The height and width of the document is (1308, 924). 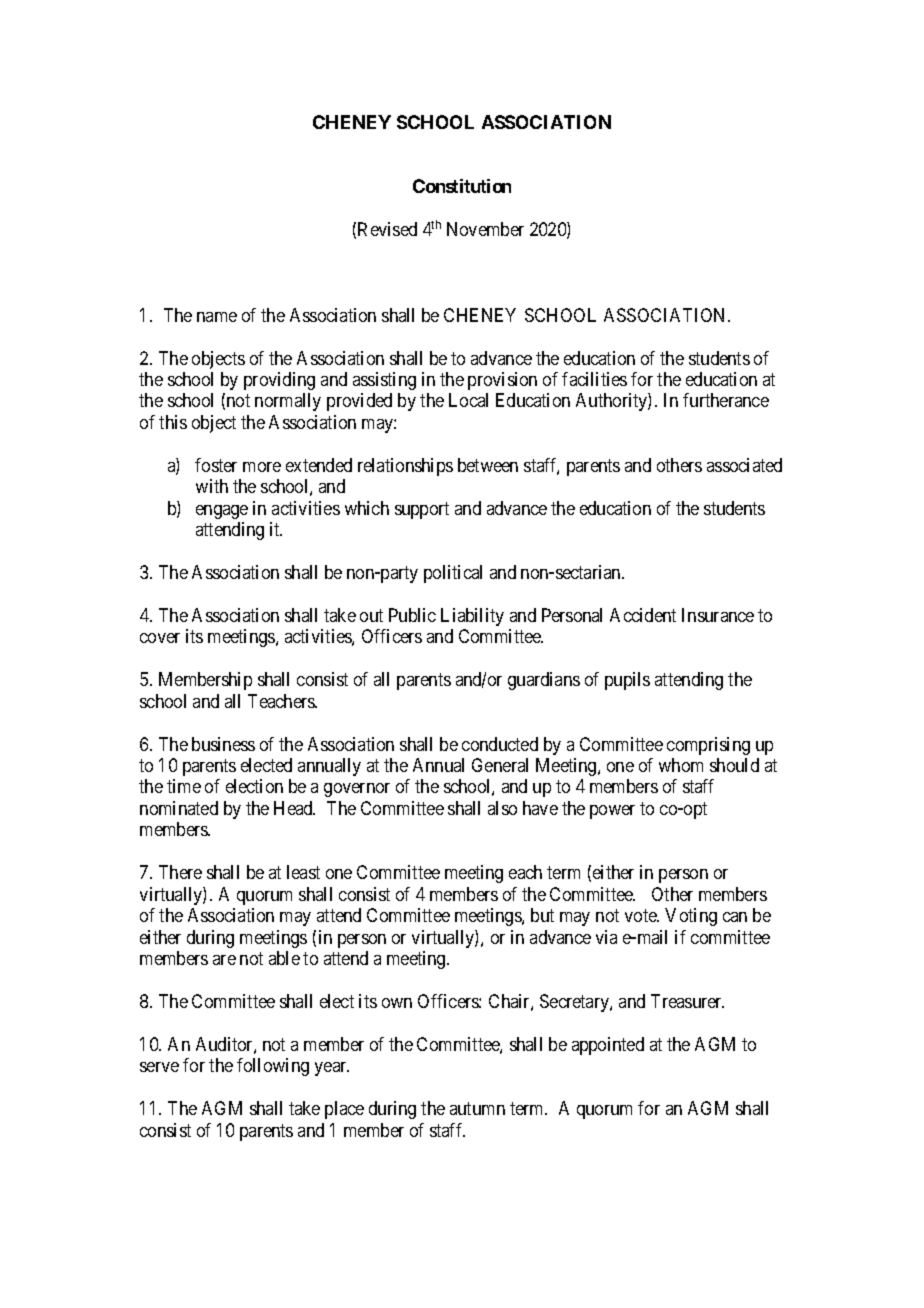 I want to click on Constitution, so click(x=462, y=186).
